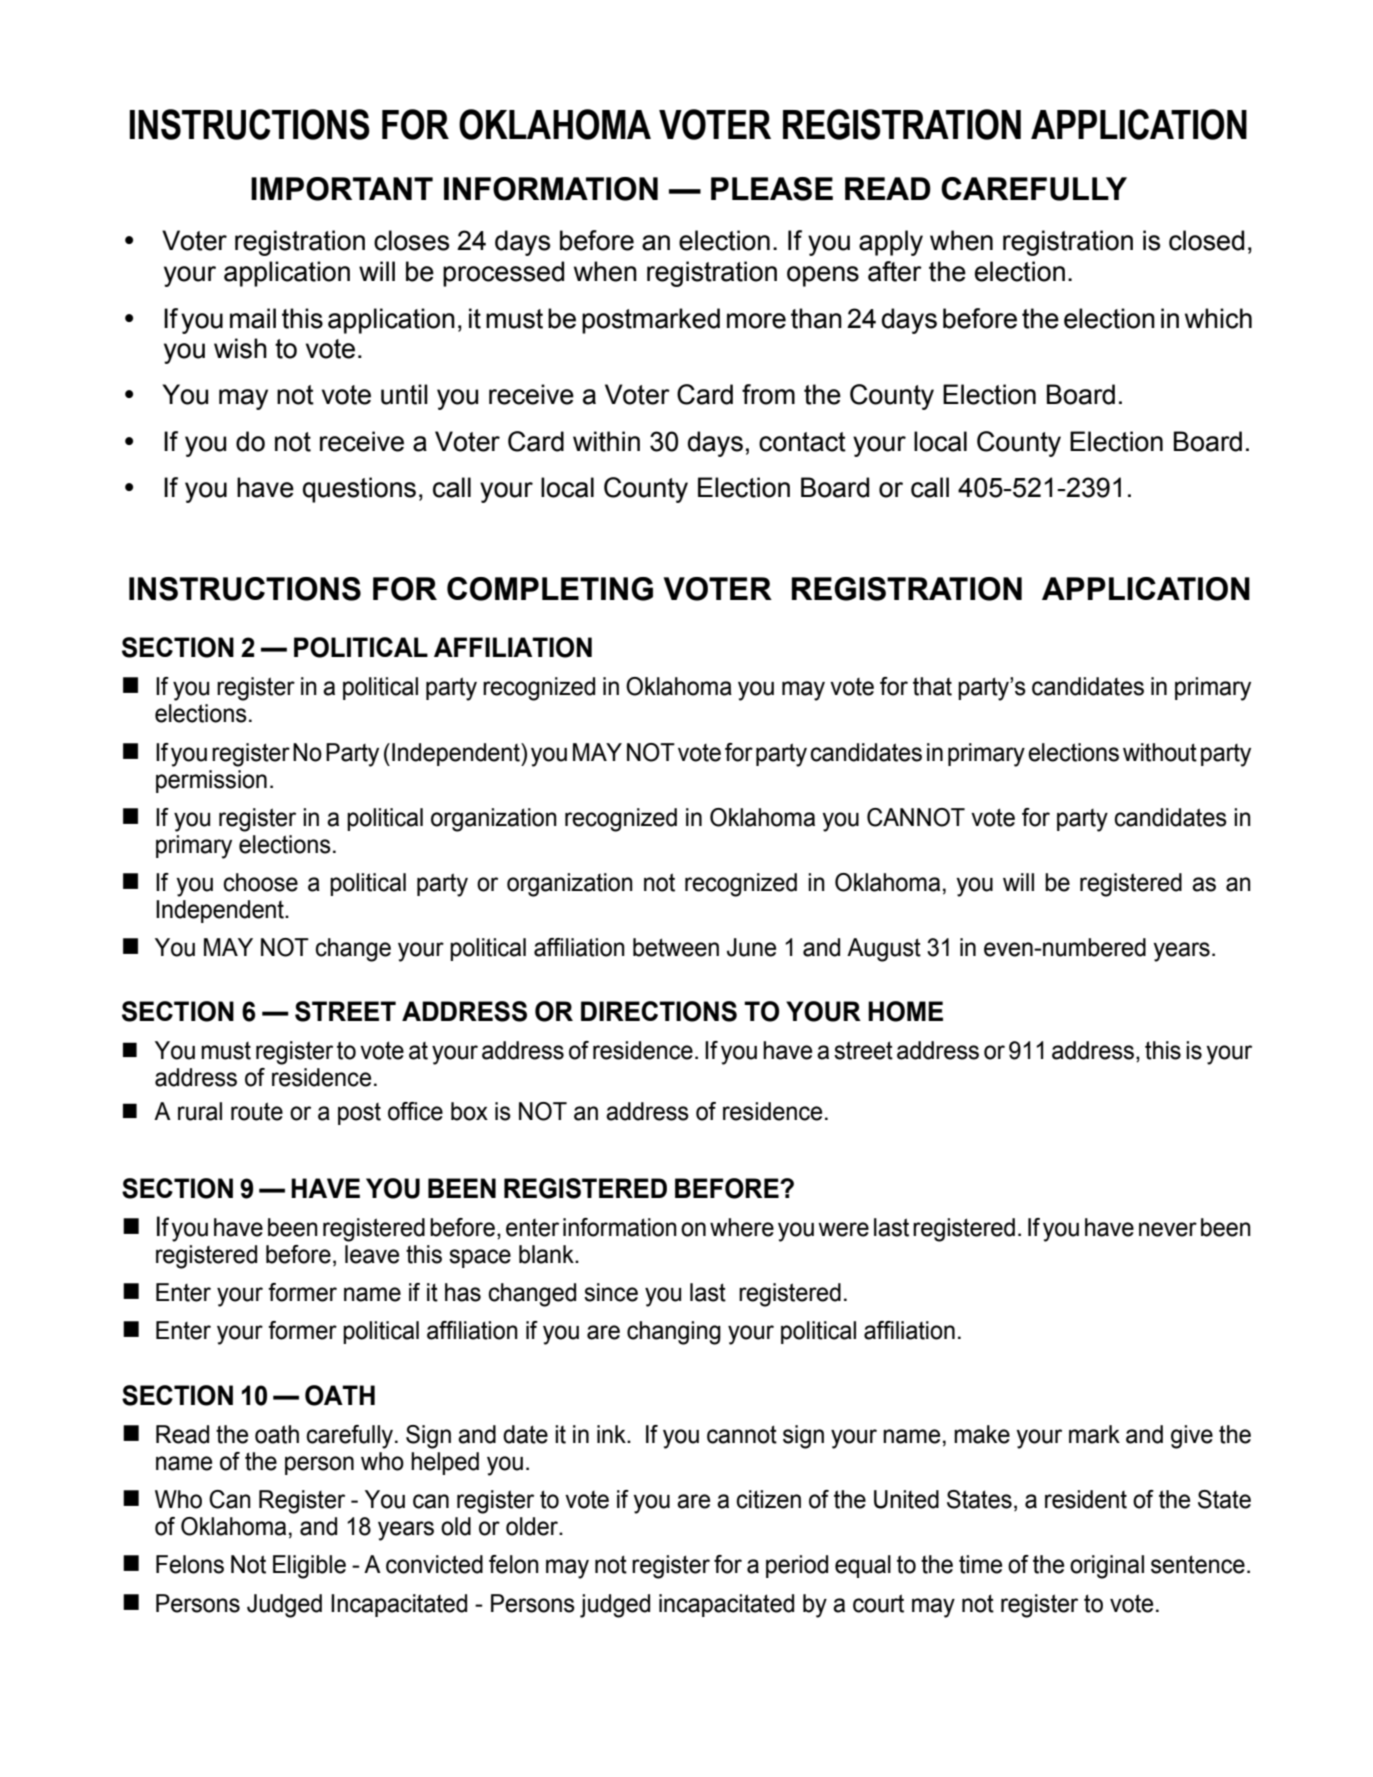 Image resolution: width=1373 pixels, height=1777 pixels. Describe the element at coordinates (932, 686) in the document. I see `that` at that location.
